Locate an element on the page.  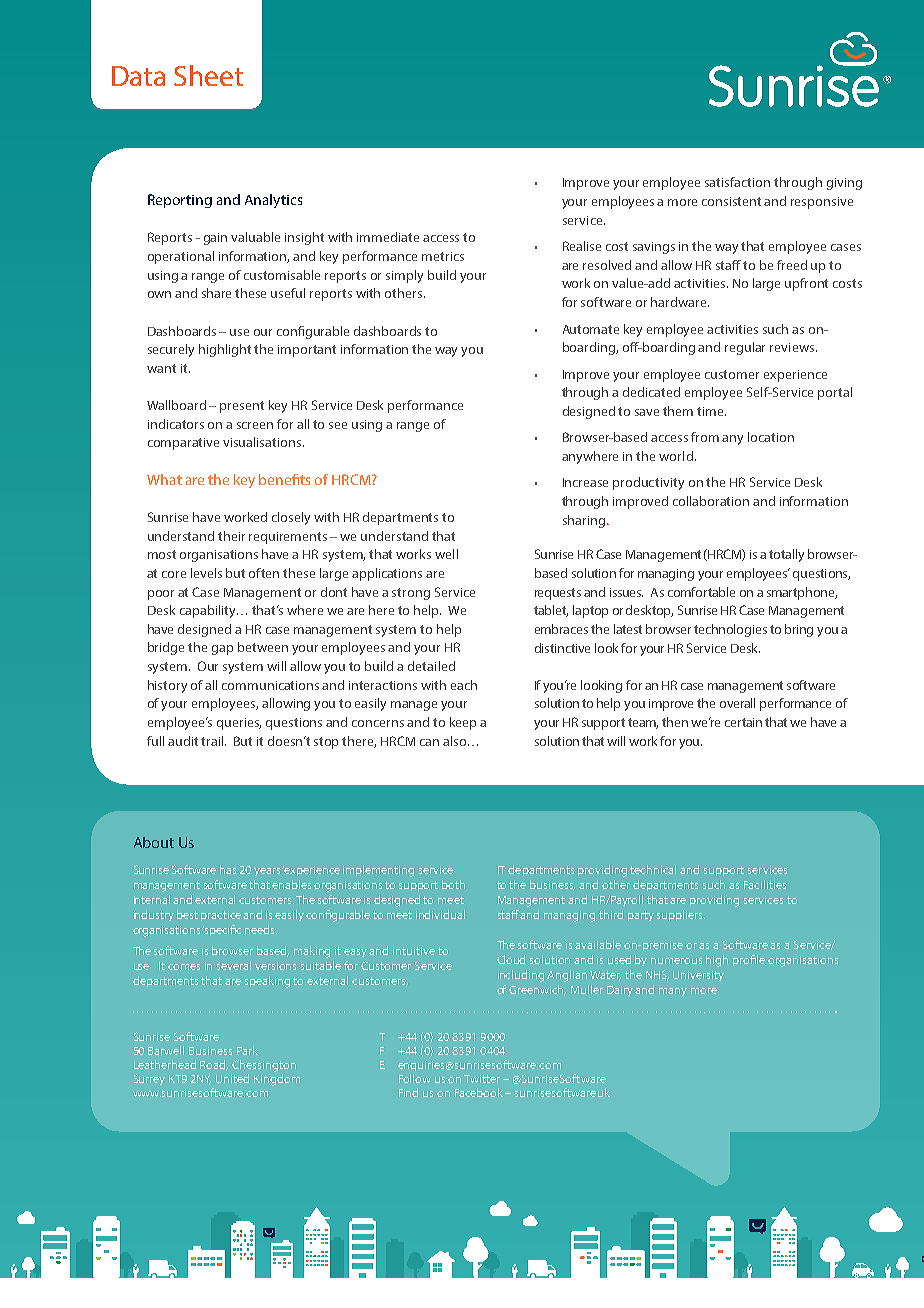
Road is located at coordinates (214, 1065).
